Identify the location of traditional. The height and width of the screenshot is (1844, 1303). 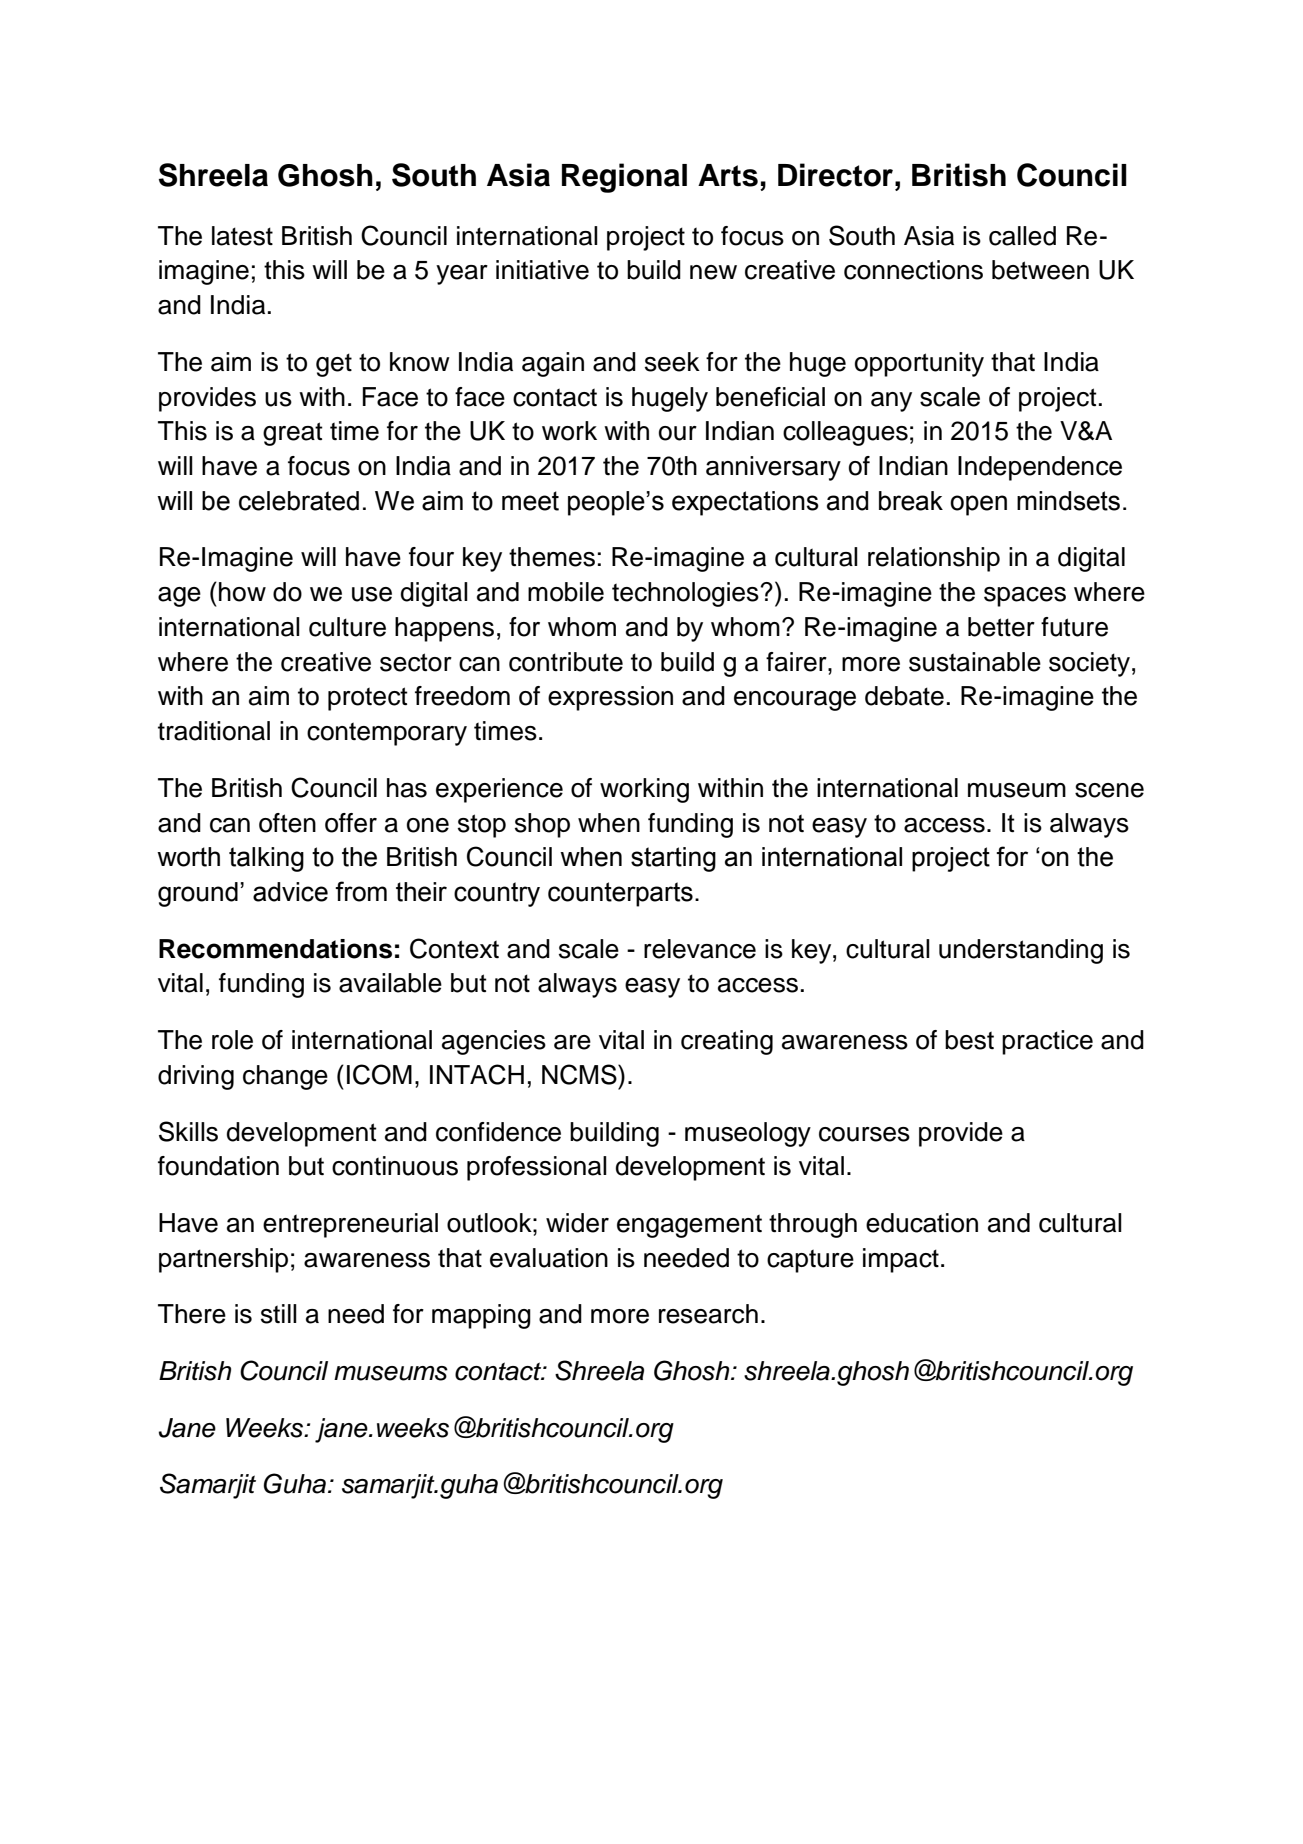
(214, 731).
